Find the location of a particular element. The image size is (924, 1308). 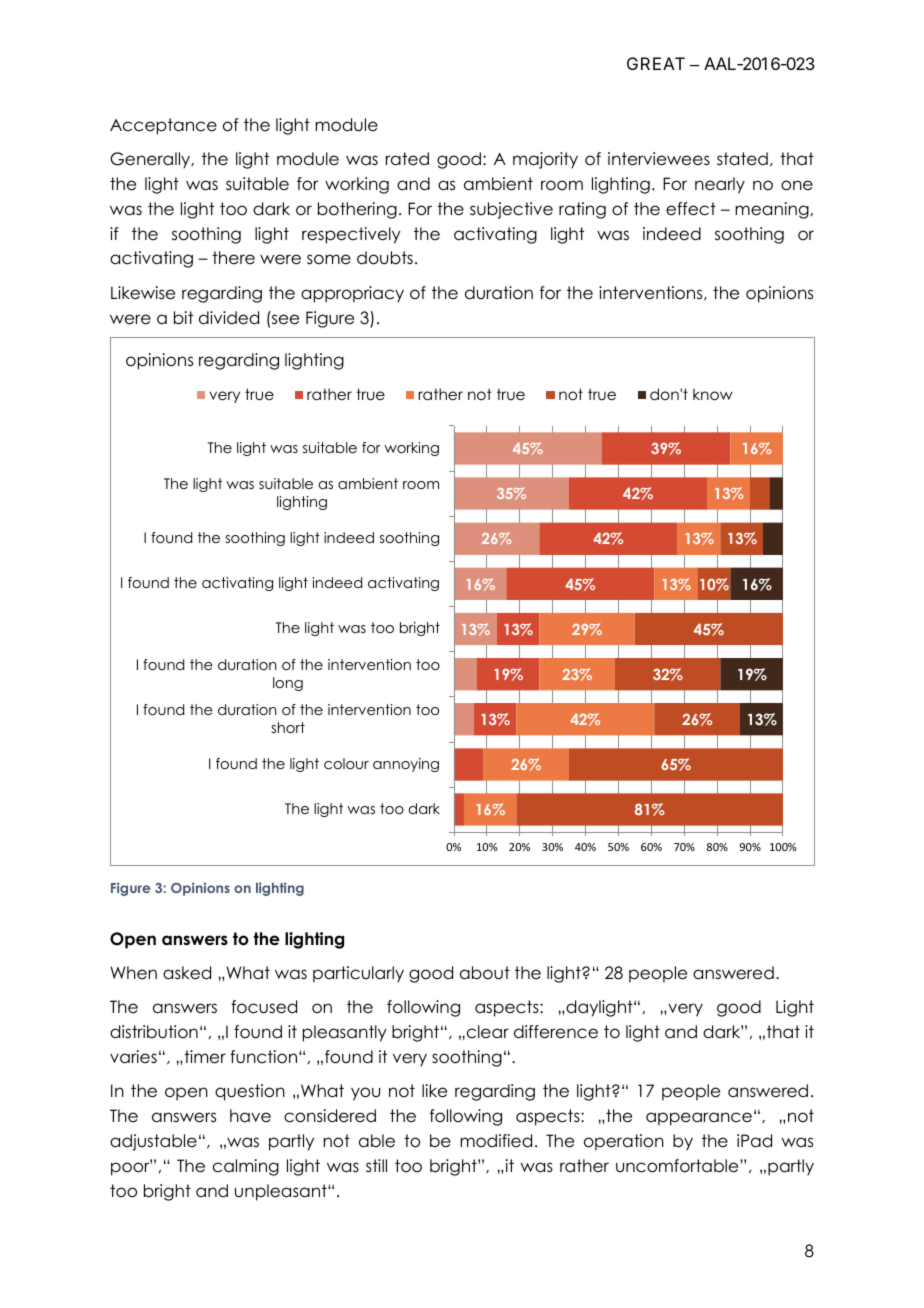

GREAT is located at coordinates (656, 63).
